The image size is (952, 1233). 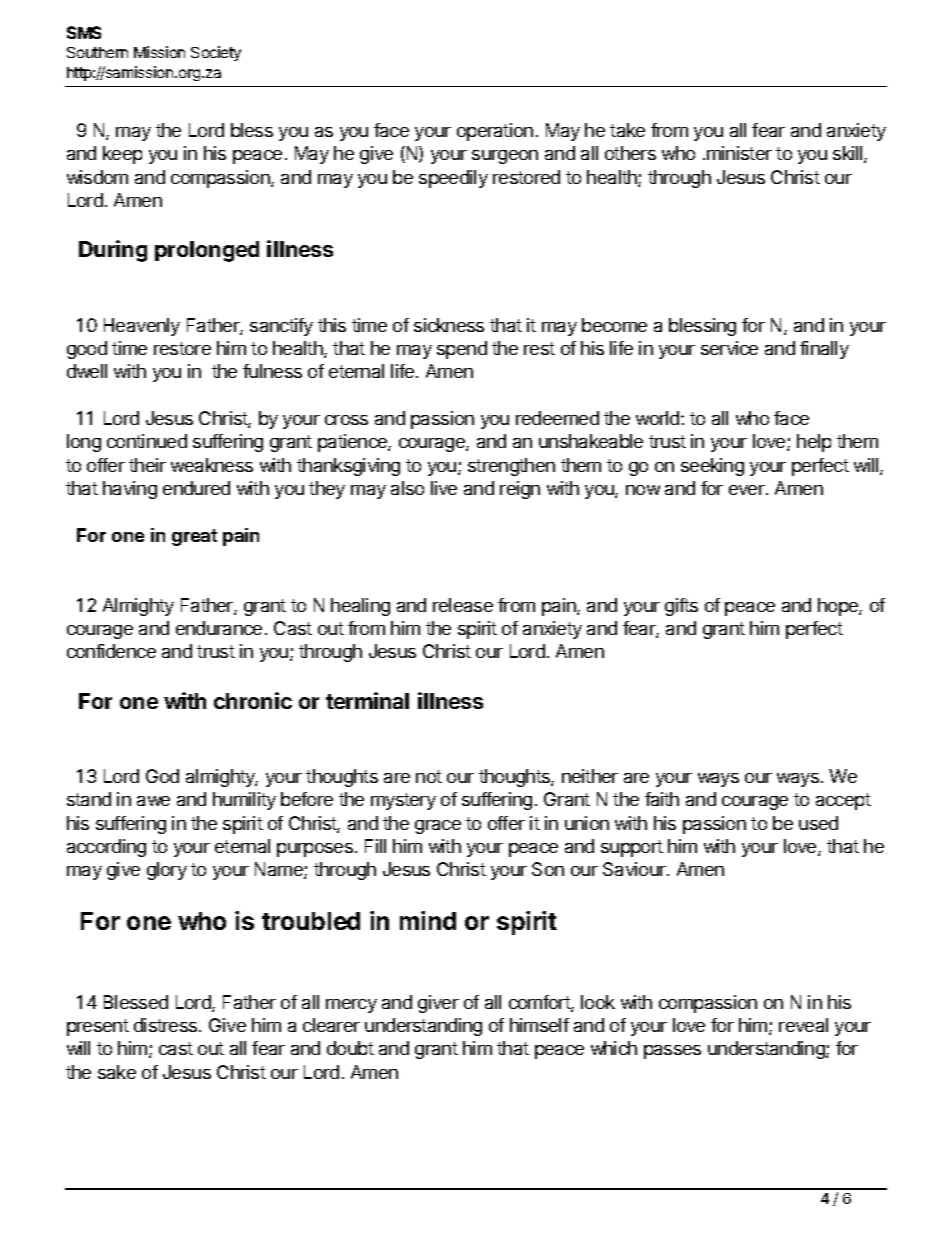 I want to click on operation, so click(x=495, y=132).
